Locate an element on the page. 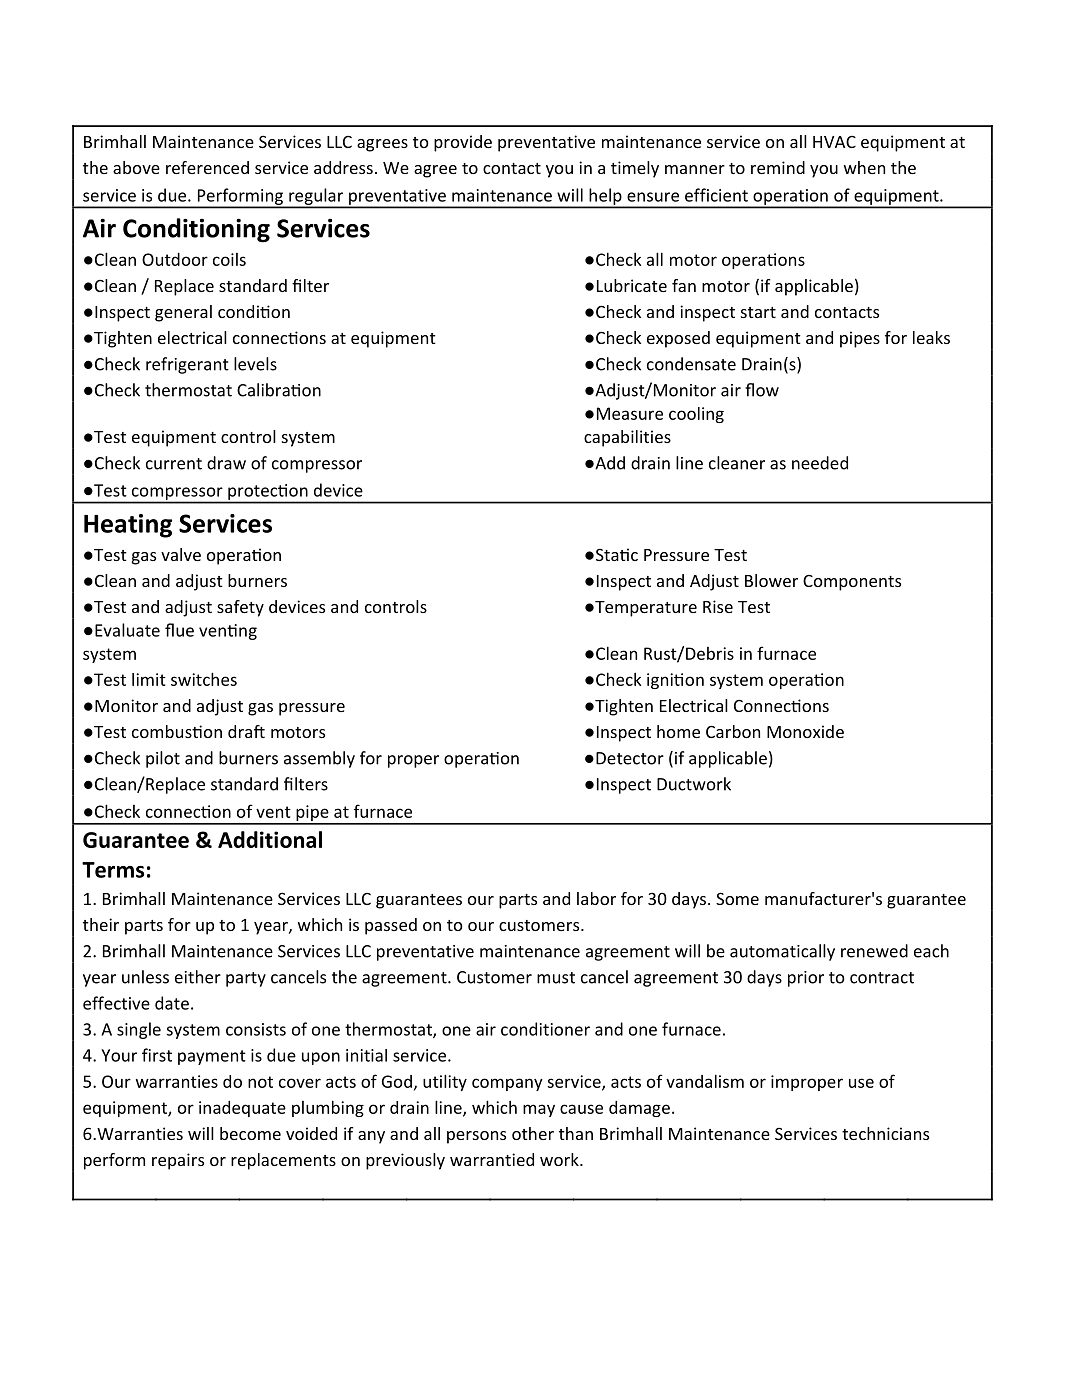 The image size is (1065, 1378). current is located at coordinates (174, 464).
